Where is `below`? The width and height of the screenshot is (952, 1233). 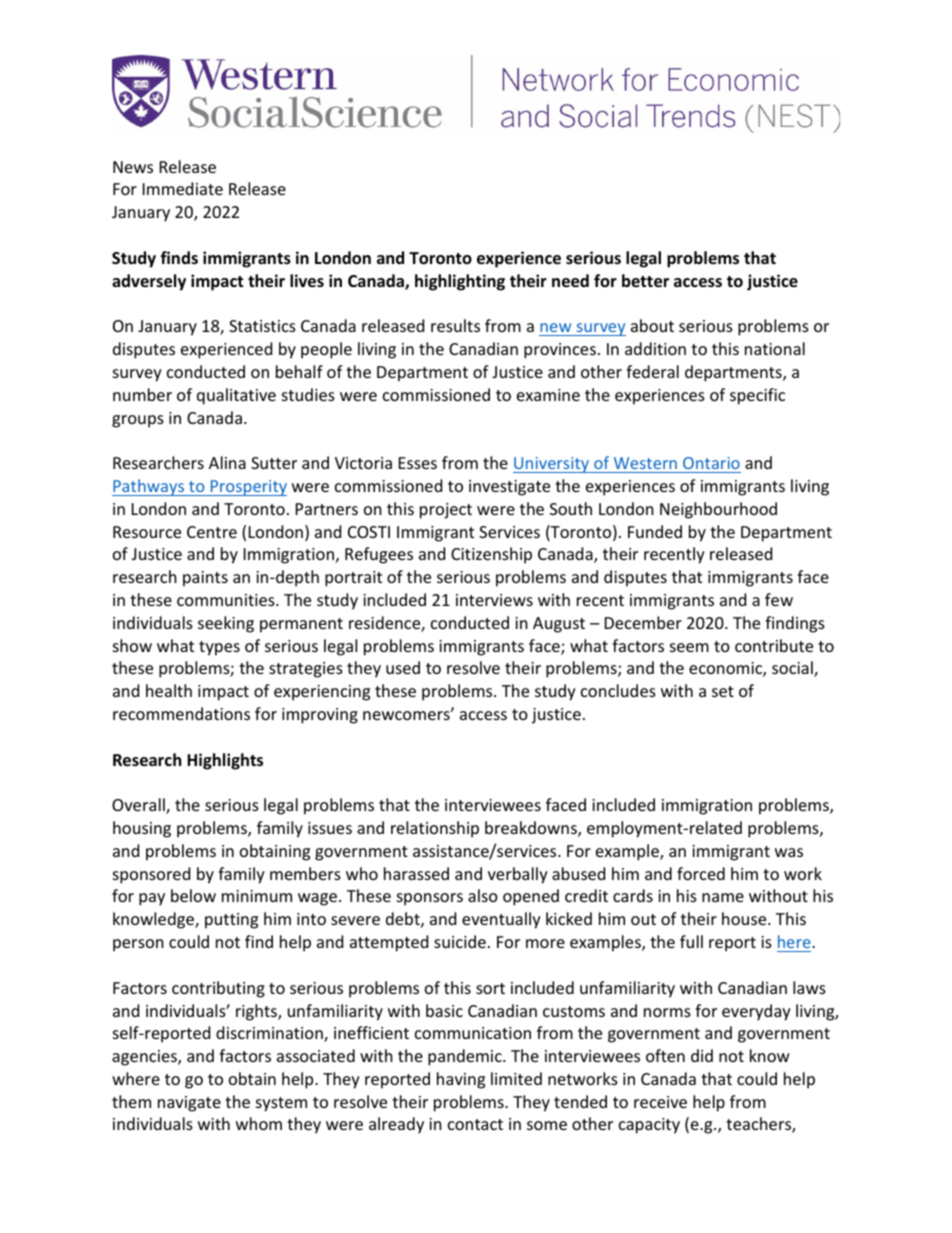
below is located at coordinates (193, 895).
